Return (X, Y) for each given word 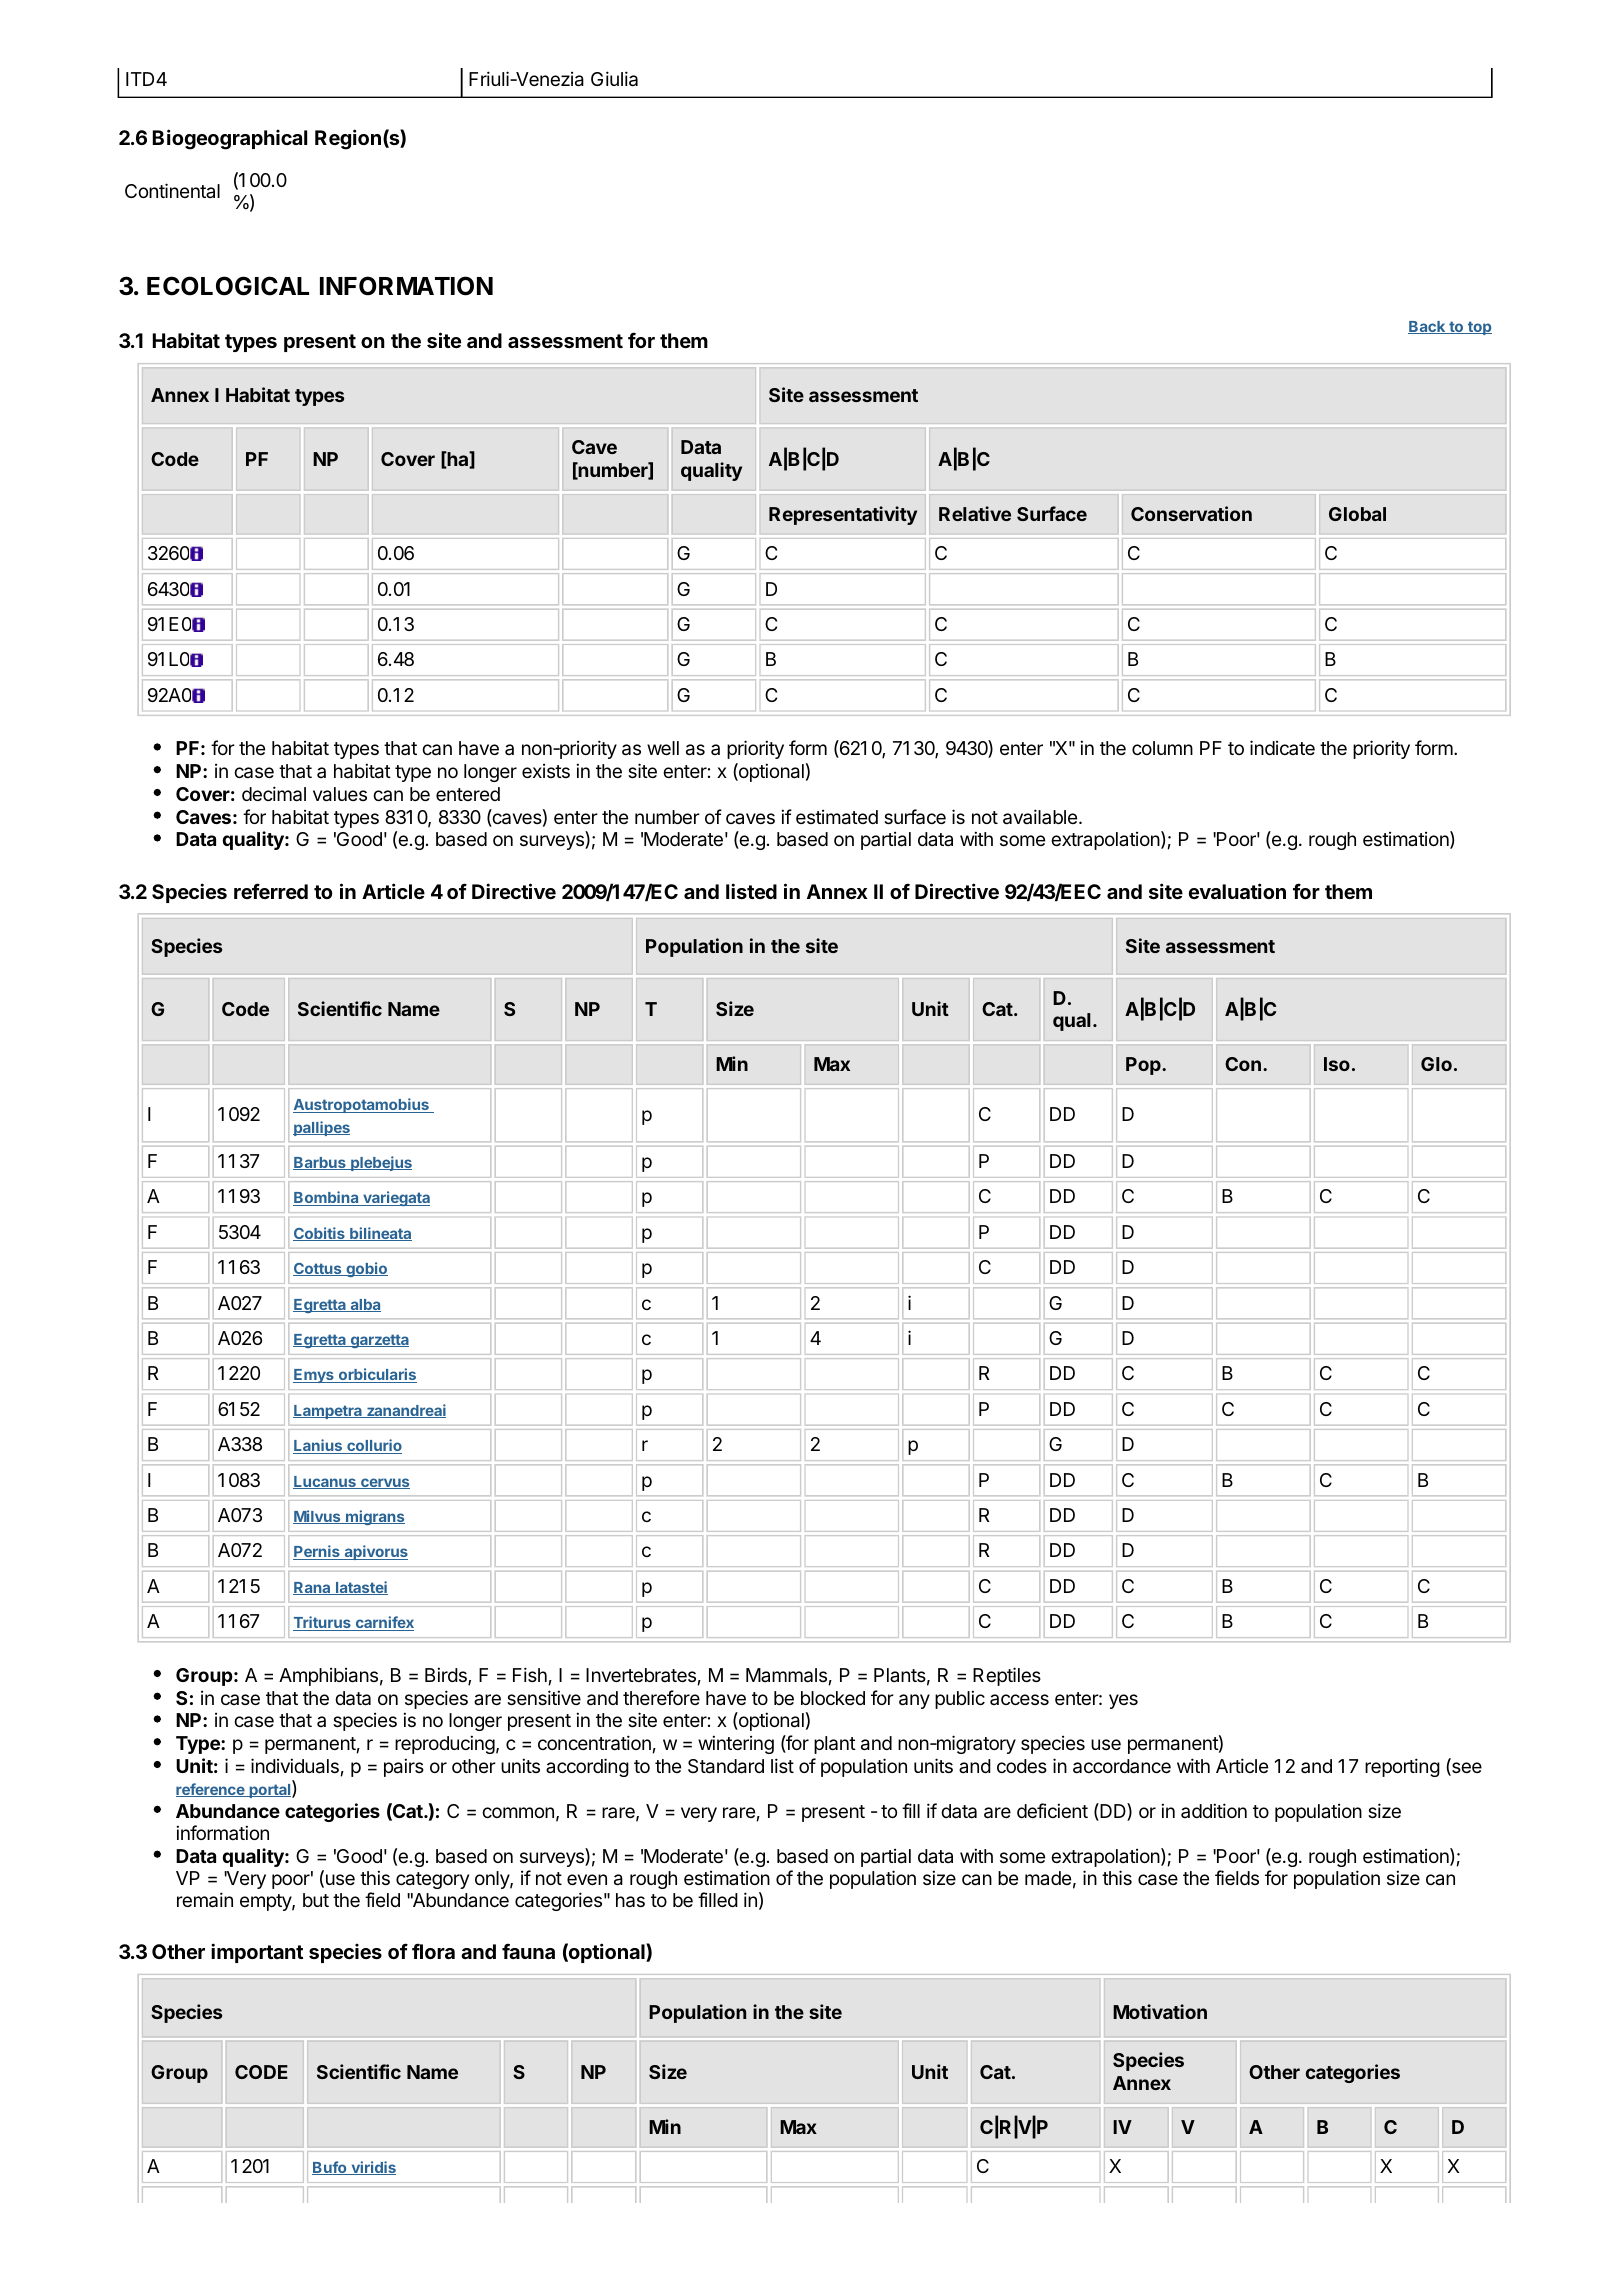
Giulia (614, 79)
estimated (837, 817)
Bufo (330, 2168)
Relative (975, 513)
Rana (313, 1588)
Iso (1337, 1064)
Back (1428, 327)
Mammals (786, 1675)
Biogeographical (230, 139)
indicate (1282, 747)
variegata (395, 1198)
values (340, 794)
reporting (1402, 1767)
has (630, 1900)
